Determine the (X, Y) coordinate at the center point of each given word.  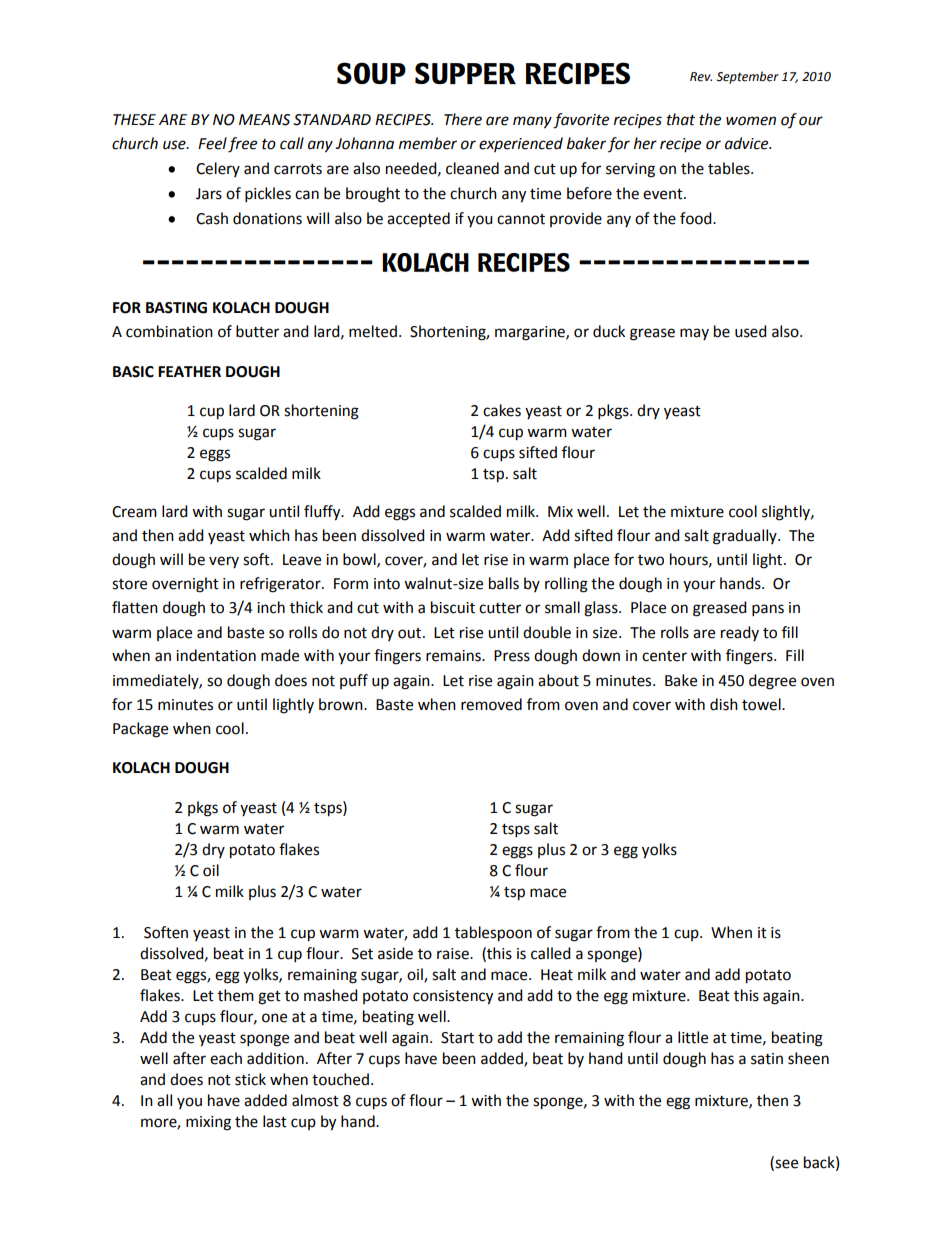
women (751, 121)
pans (768, 610)
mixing (208, 1123)
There (463, 119)
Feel (212, 143)
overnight (185, 585)
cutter (500, 608)
